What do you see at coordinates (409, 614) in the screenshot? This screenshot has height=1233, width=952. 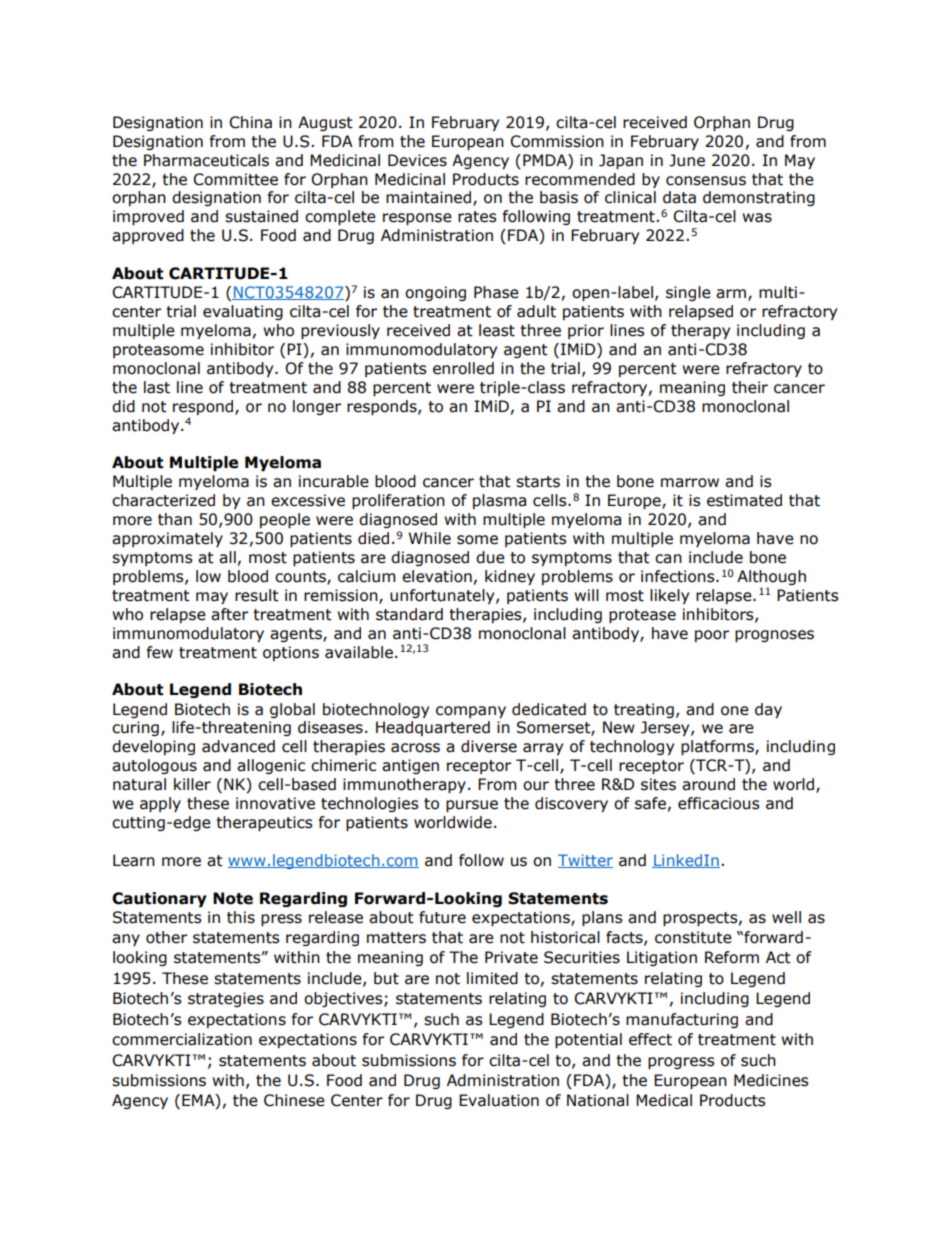 I see `standard` at bounding box center [409, 614].
